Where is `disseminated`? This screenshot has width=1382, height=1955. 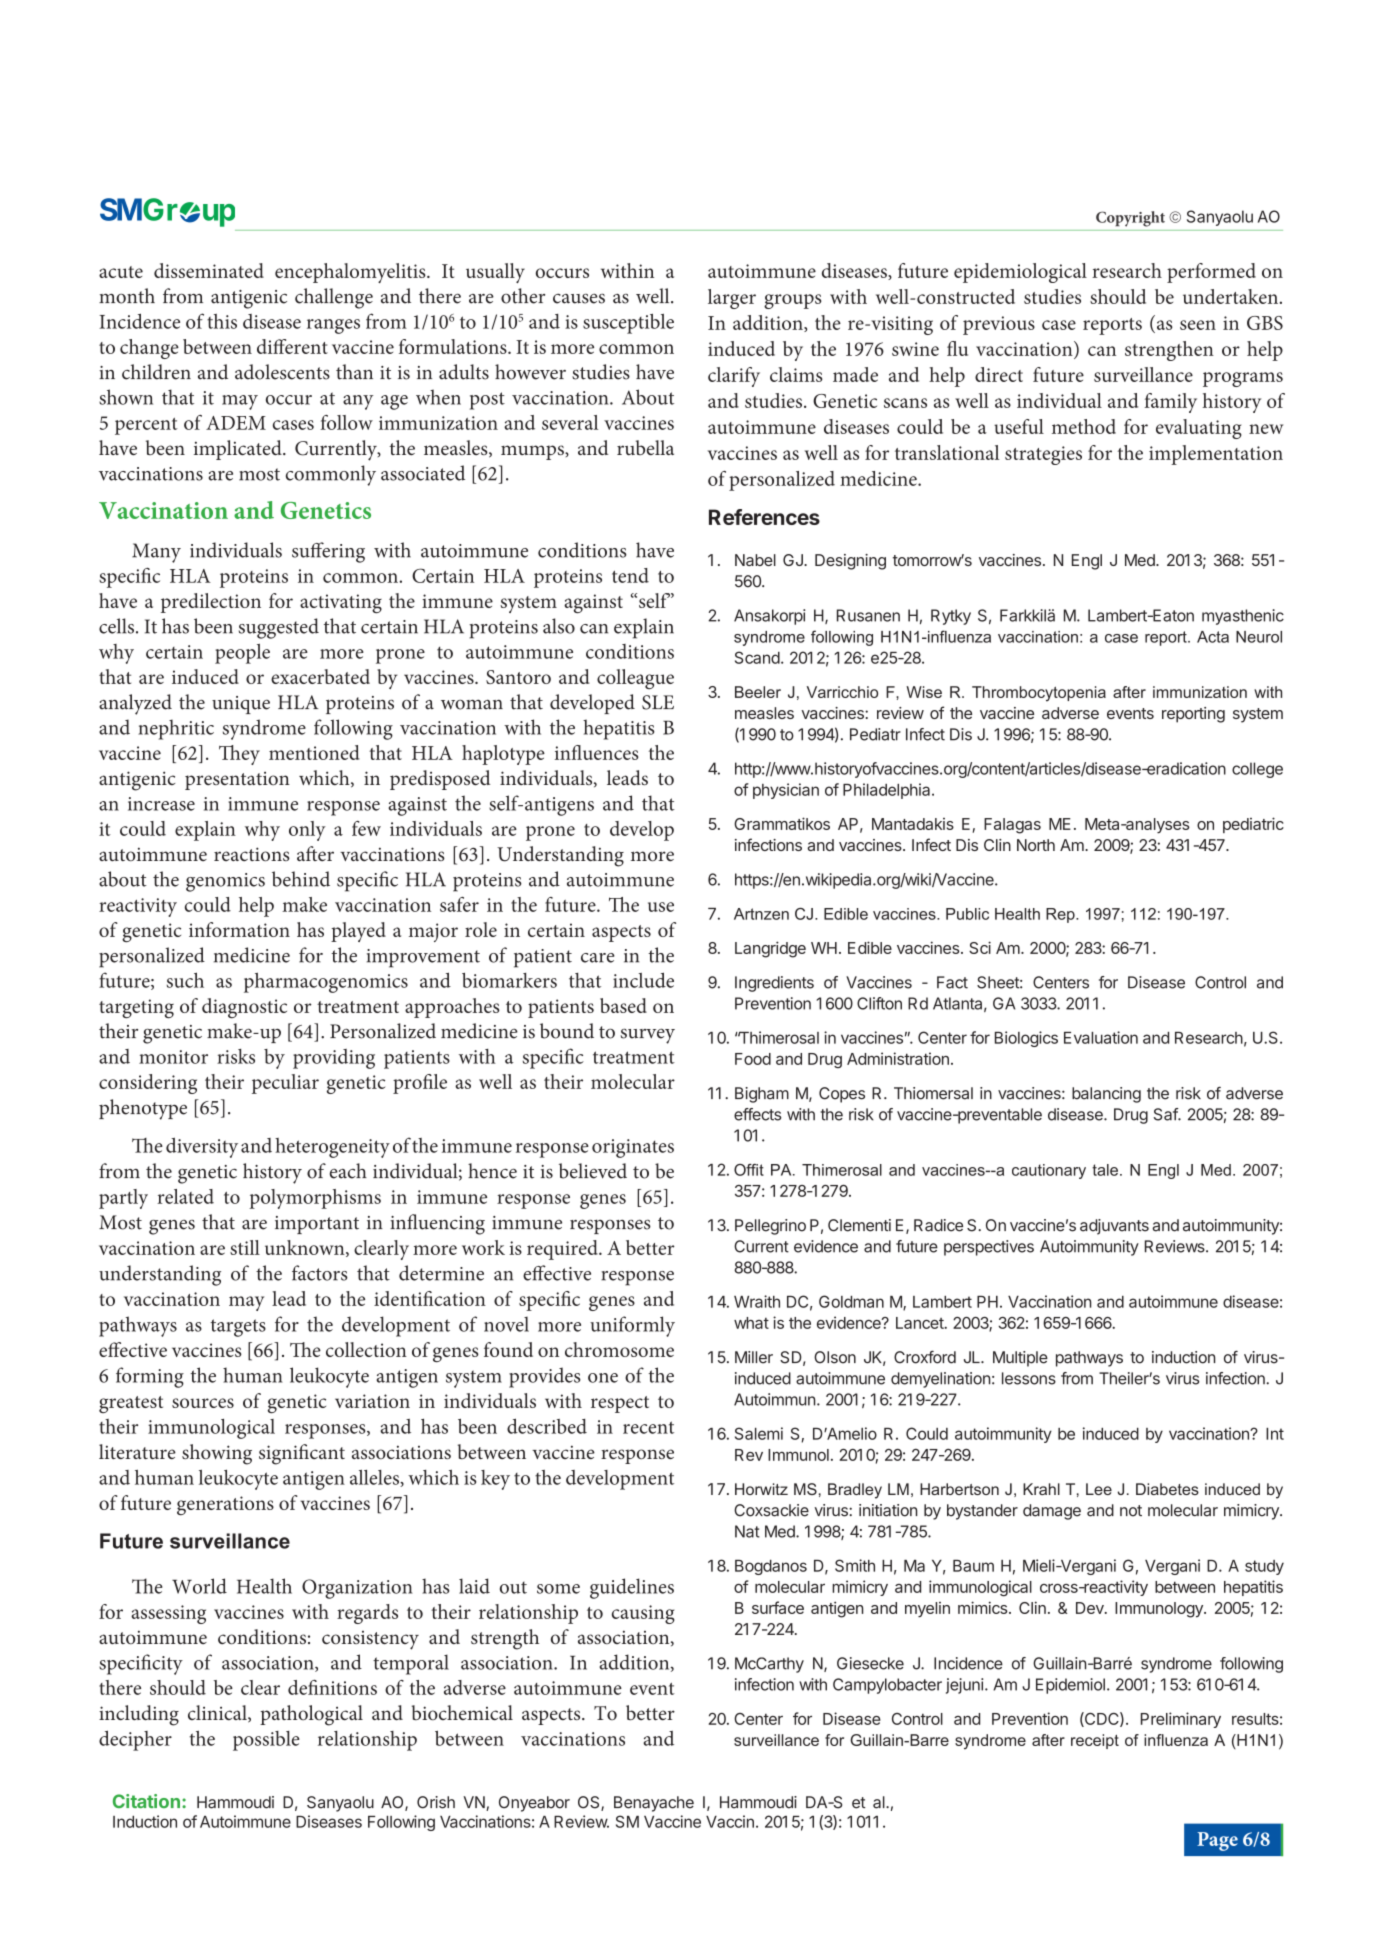 disseminated is located at coordinates (209, 270).
